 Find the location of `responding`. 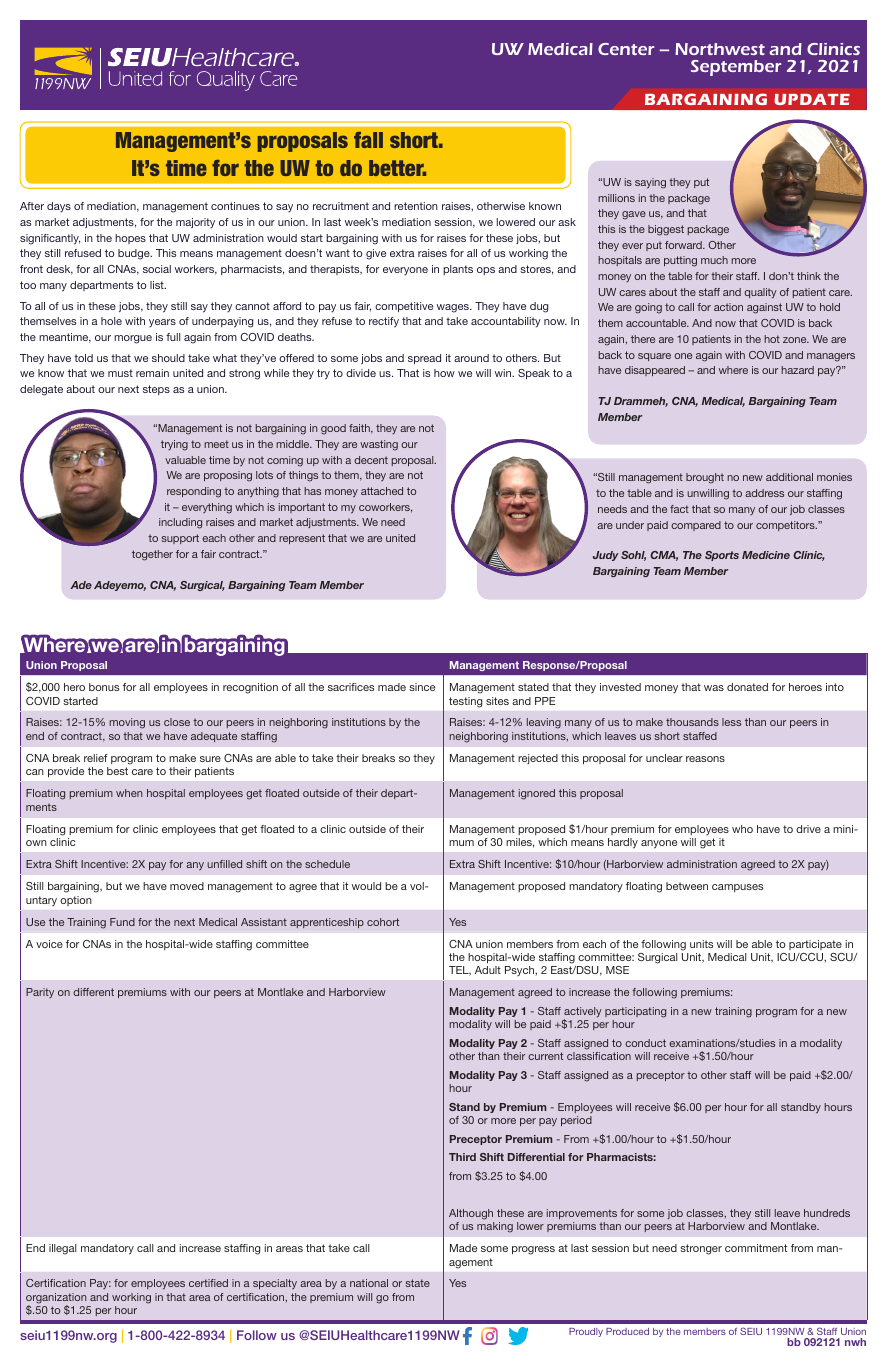

responding is located at coordinates (194, 492).
